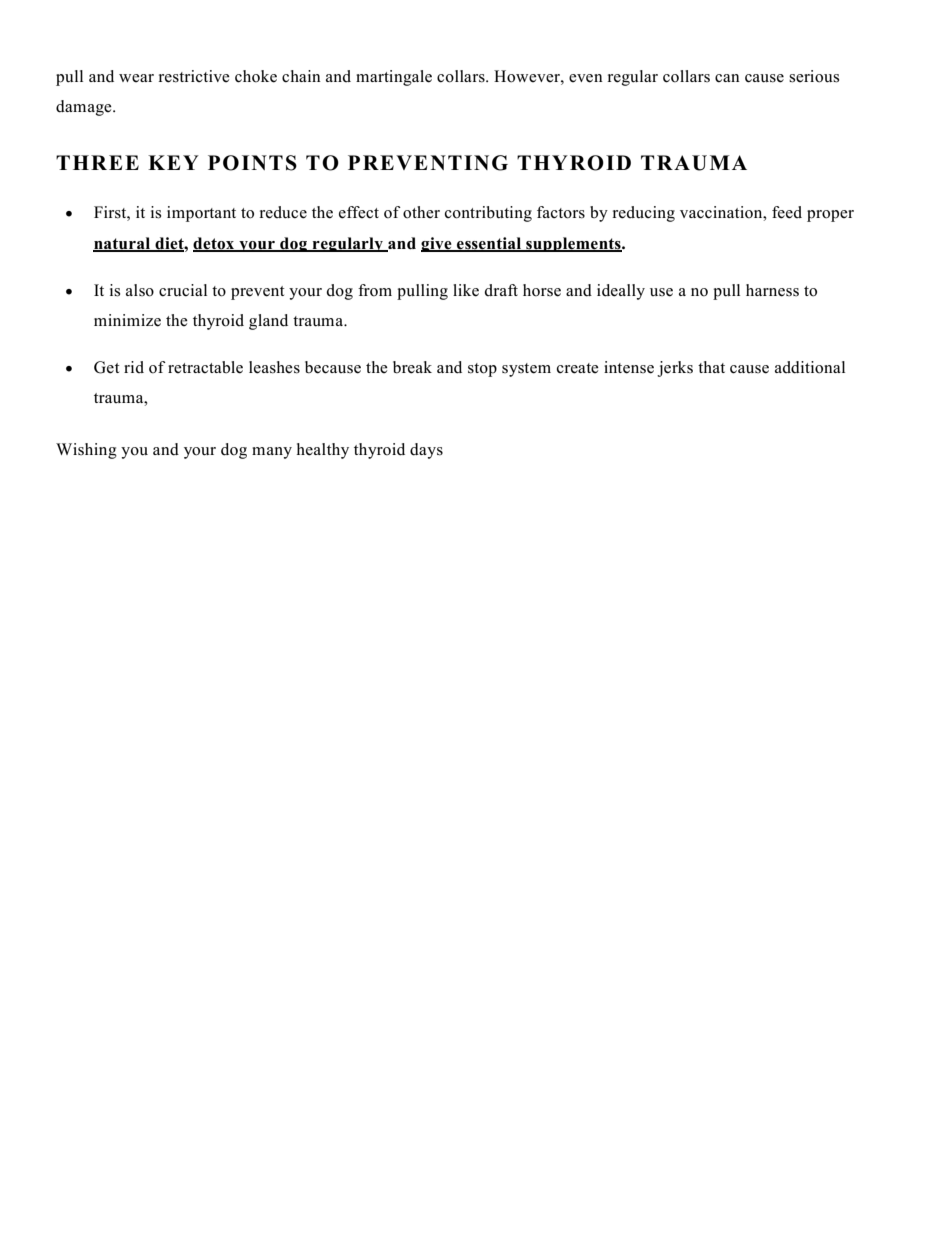 Image resolution: width=952 pixels, height=1236 pixels. What do you see at coordinates (86, 451) in the page?
I see `Wishing` at bounding box center [86, 451].
